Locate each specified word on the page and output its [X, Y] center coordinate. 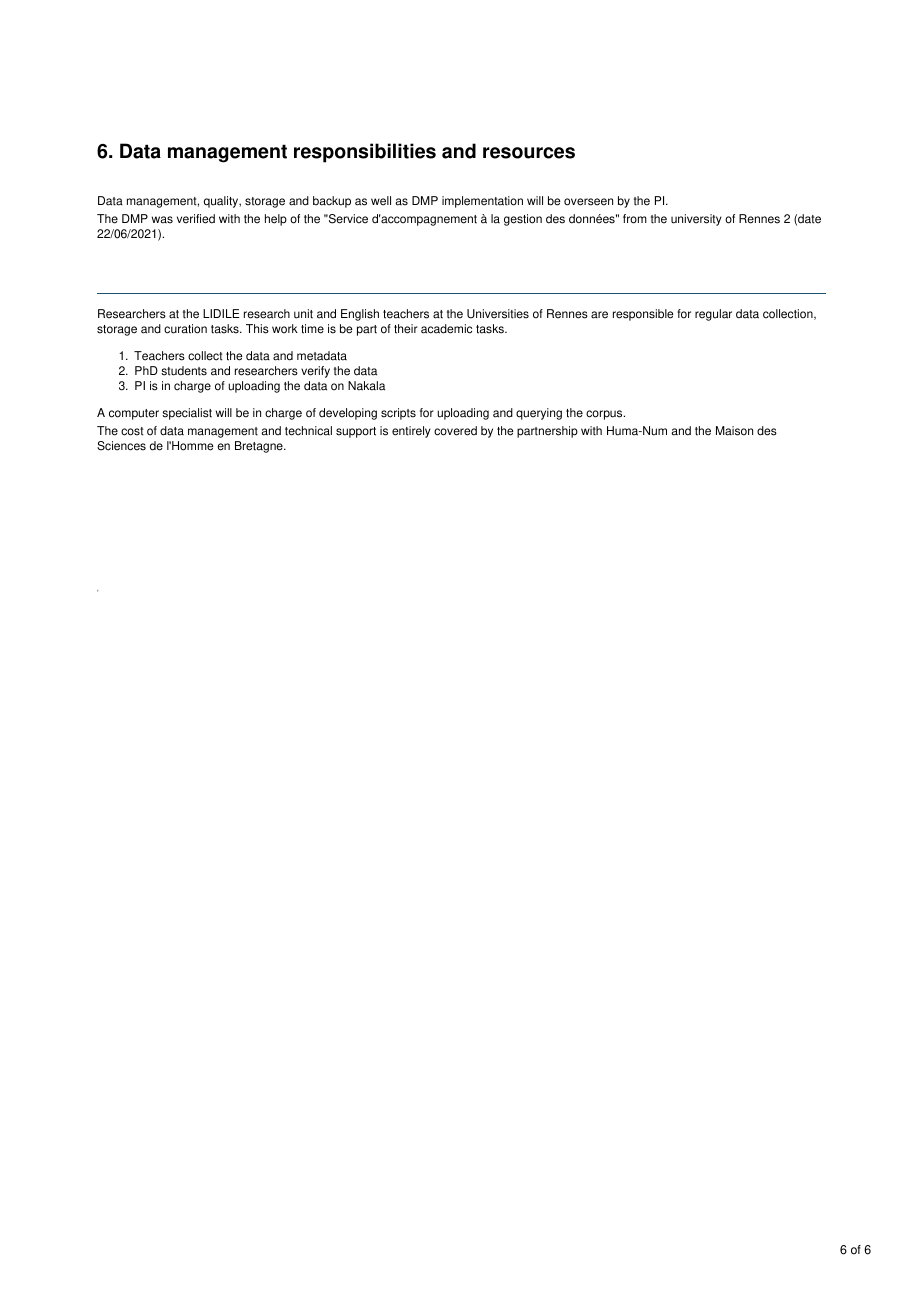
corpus [605, 415]
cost [132, 431]
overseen [588, 202]
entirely [411, 432]
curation [185, 329]
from [635, 219]
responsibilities [365, 153]
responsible [643, 315]
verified [196, 219]
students [184, 371]
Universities [498, 314]
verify [315, 372]
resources [529, 153]
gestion [523, 220]
